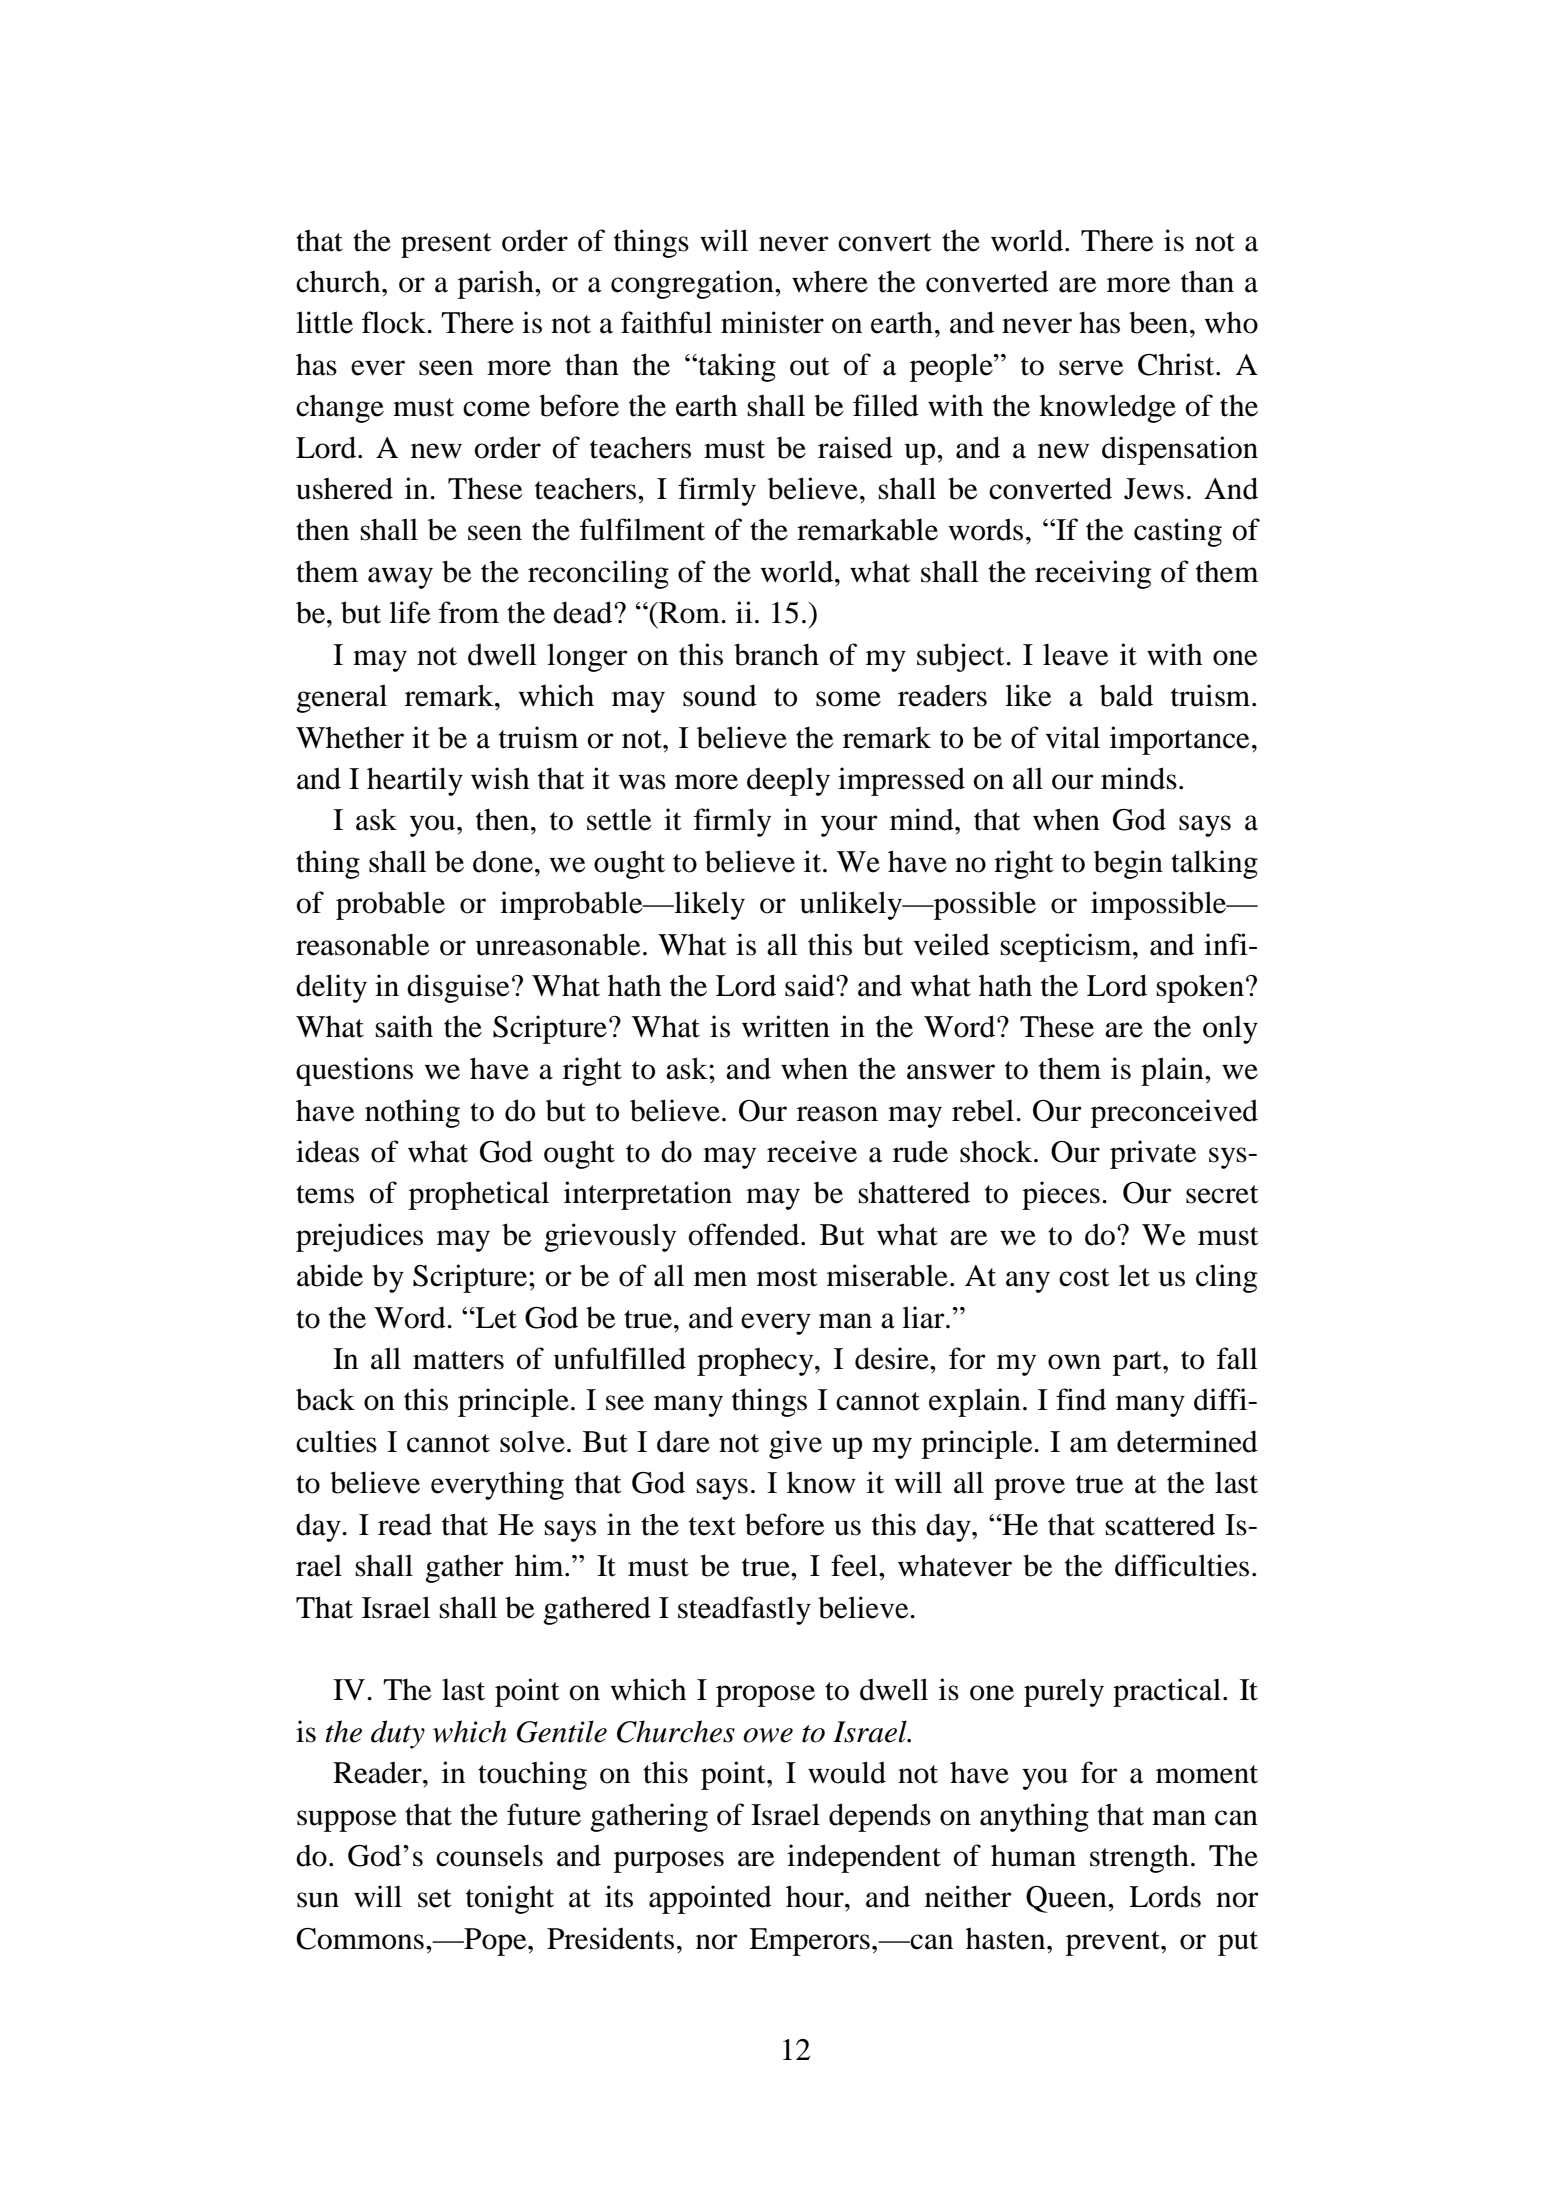 The height and width of the document is (2198, 1554). I want to click on deeply, so click(788, 781).
